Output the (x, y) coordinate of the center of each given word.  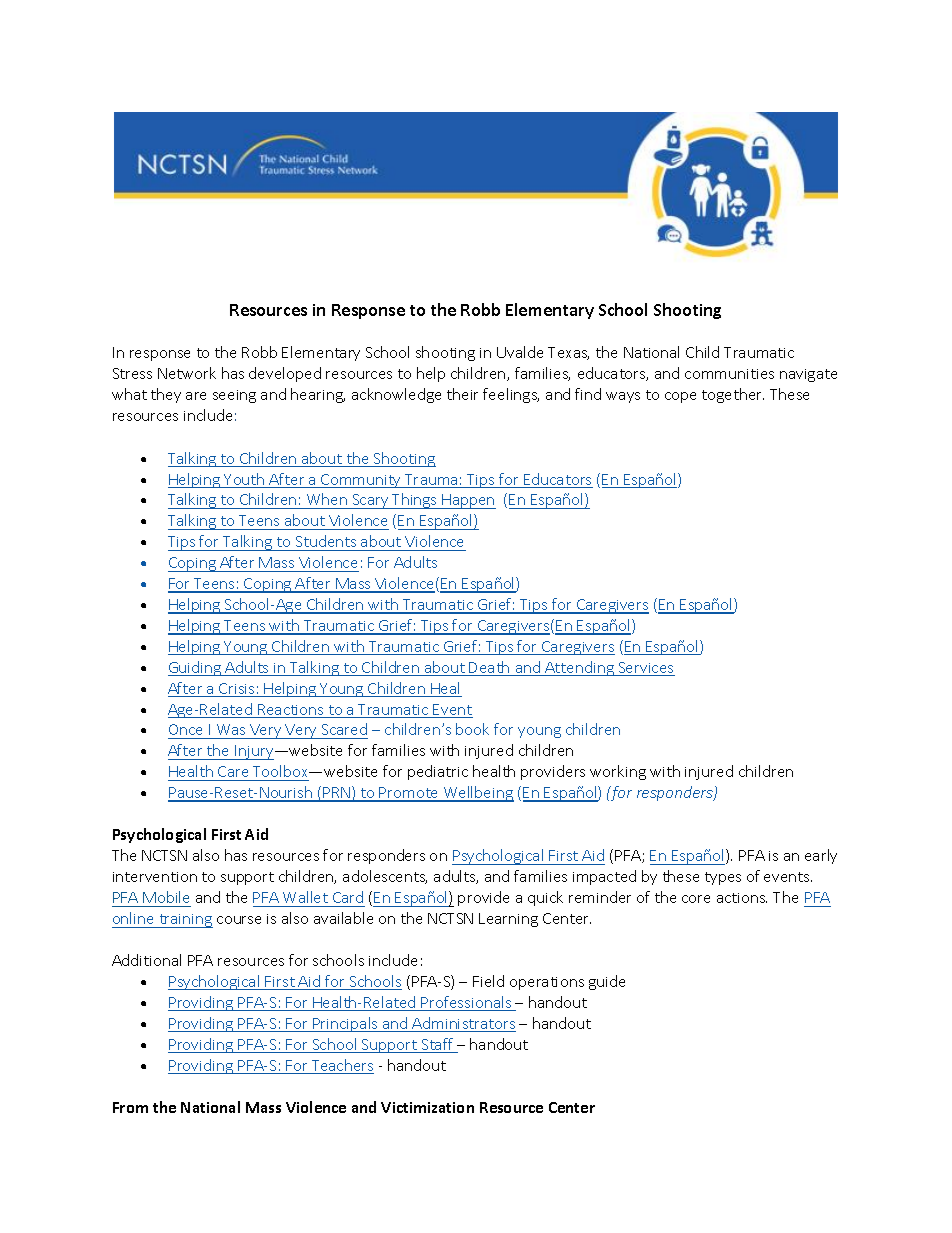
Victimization (427, 1107)
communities (729, 374)
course (239, 920)
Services (645, 669)
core (696, 899)
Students (326, 541)
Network (187, 373)
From (130, 1107)
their (462, 394)
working (618, 772)
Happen (468, 501)
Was (231, 729)
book (472, 729)
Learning (508, 920)
